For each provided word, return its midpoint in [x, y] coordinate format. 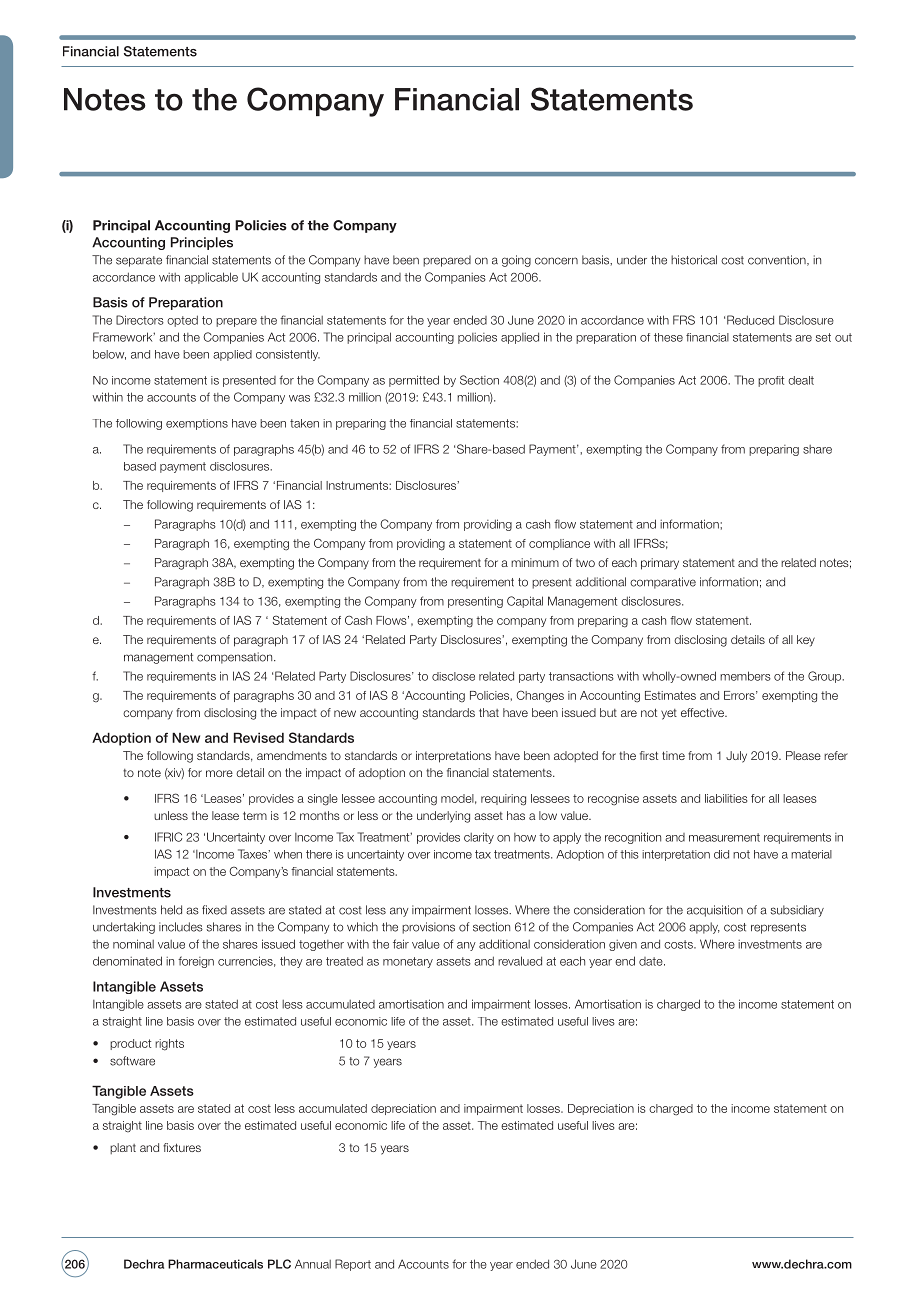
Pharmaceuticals [215, 1264]
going [516, 261]
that [489, 712]
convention [778, 260]
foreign [196, 962]
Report [353, 1265]
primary [660, 564]
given [623, 945]
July [736, 757]
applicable [211, 278]
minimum [535, 562]
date [652, 961]
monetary [408, 962]
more [219, 773]
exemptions [197, 424]
